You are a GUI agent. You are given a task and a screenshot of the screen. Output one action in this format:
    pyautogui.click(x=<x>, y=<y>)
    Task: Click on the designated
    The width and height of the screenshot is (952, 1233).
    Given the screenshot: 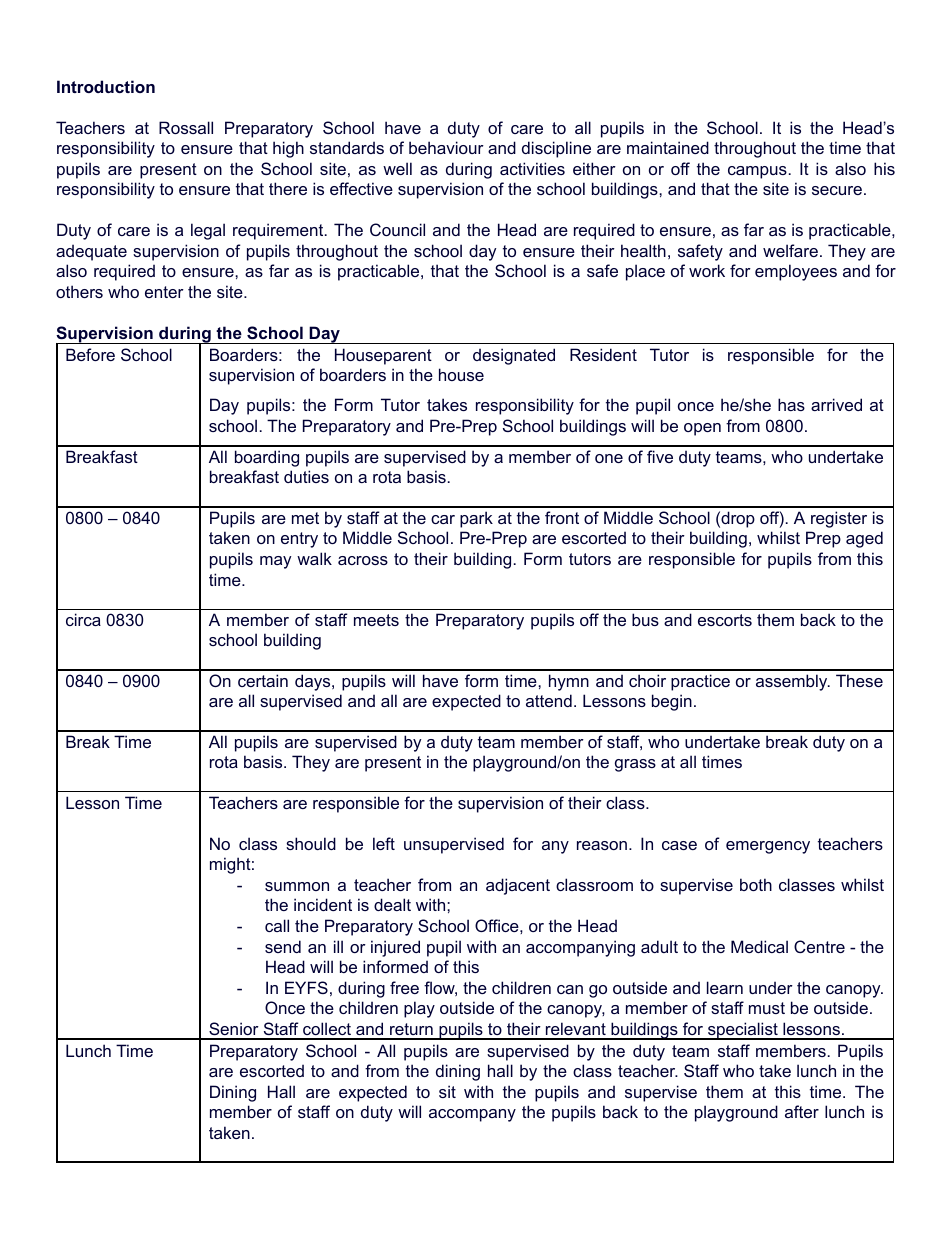 What is the action you would take?
    pyautogui.click(x=514, y=356)
